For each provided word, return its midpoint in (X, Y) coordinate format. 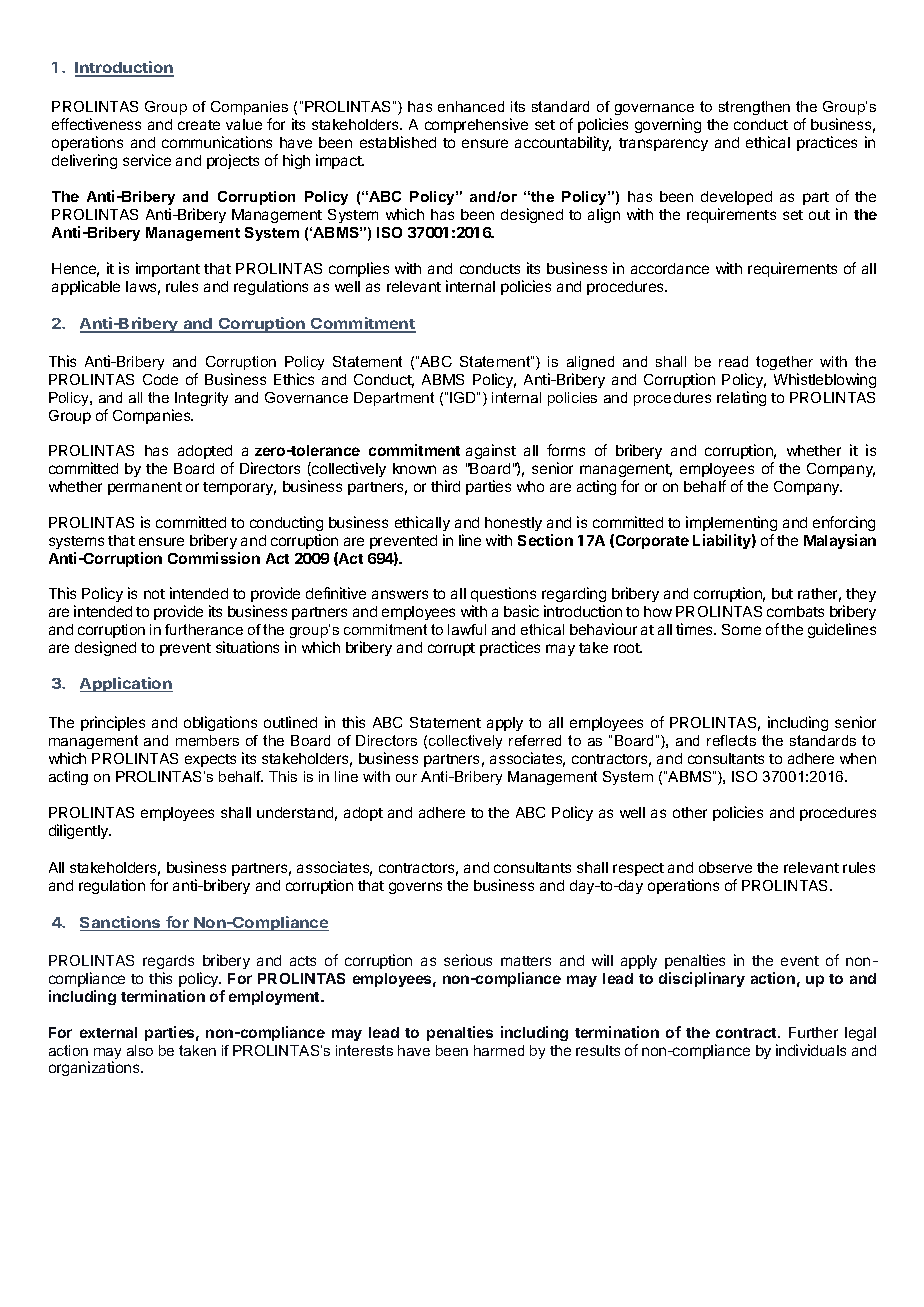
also (140, 1050)
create (199, 125)
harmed (499, 1050)
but (782, 593)
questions (503, 594)
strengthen (754, 108)
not (154, 594)
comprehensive (476, 125)
